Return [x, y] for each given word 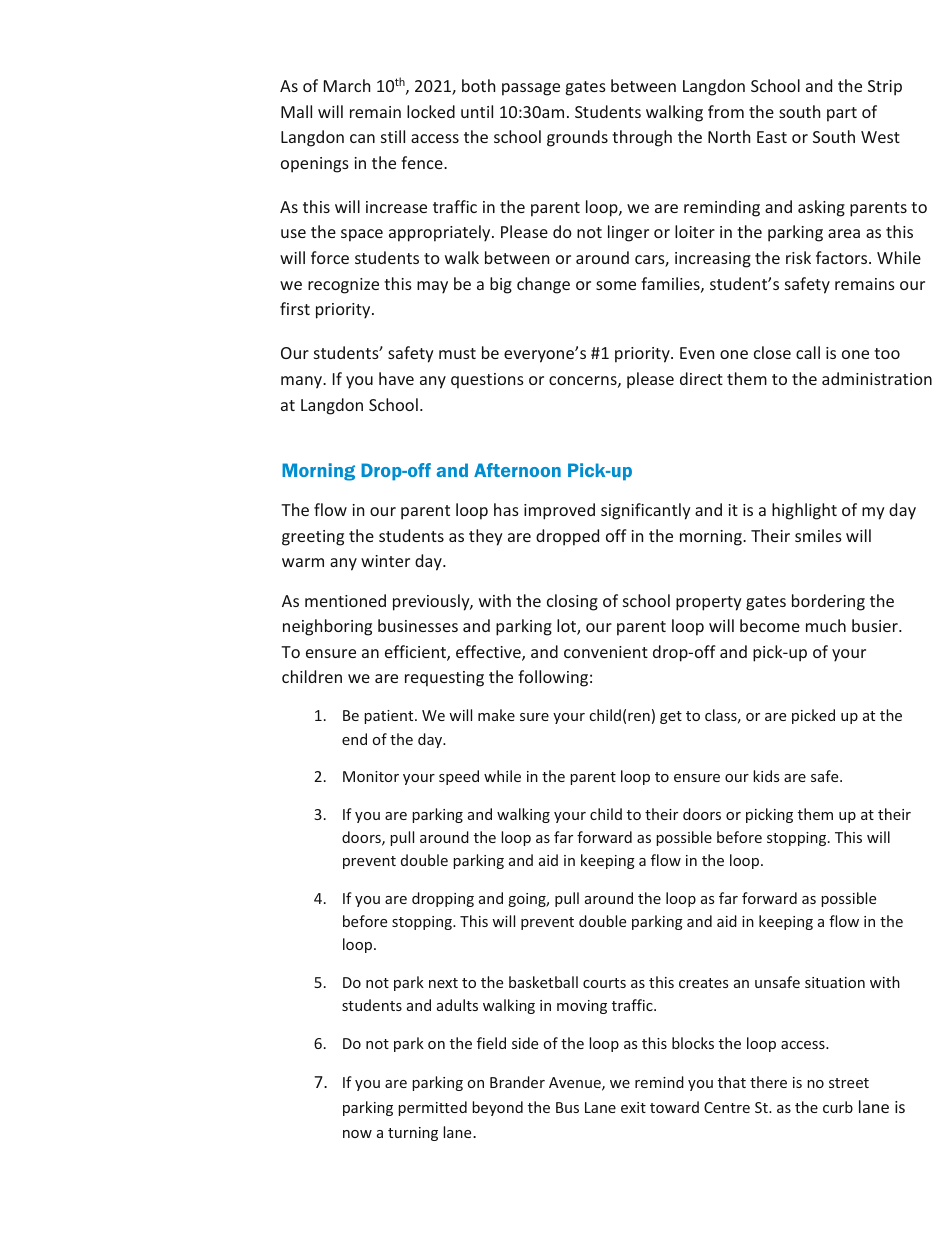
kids [766, 776]
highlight [804, 511]
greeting [313, 538]
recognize [343, 286]
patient [390, 717]
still [393, 136]
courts [604, 983]
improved [559, 511]
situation [835, 982]
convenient [606, 652]
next [443, 983]
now [357, 1134]
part [842, 114]
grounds [577, 138]
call [808, 352]
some [616, 285]
